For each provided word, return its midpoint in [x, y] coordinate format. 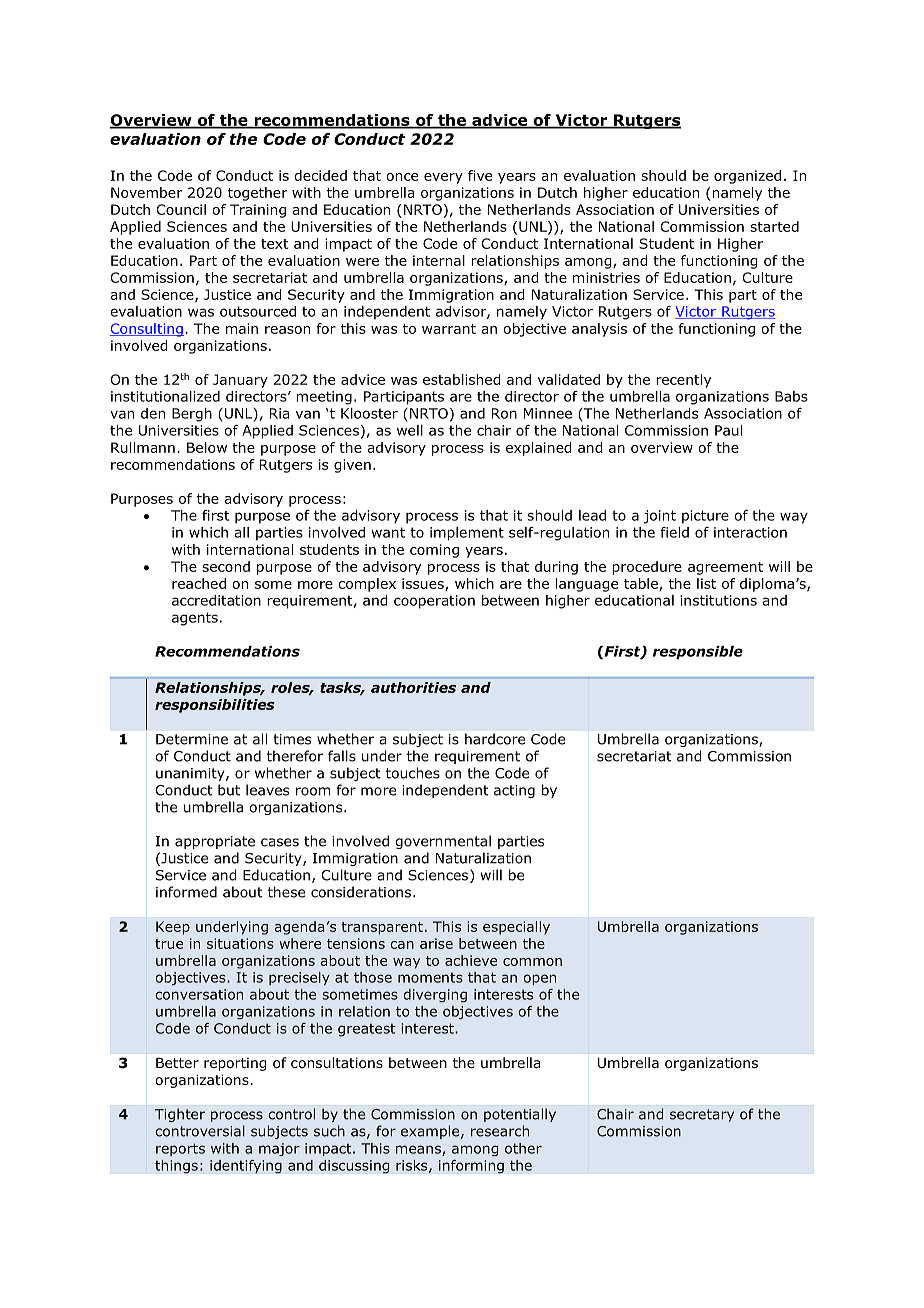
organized [747, 177]
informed [186, 892]
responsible [698, 653]
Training [258, 211]
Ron [504, 413]
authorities [413, 687]
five [480, 175]
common [532, 962]
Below [207, 447]
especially [516, 928]
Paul [728, 430]
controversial [200, 1131]
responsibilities [215, 706]
